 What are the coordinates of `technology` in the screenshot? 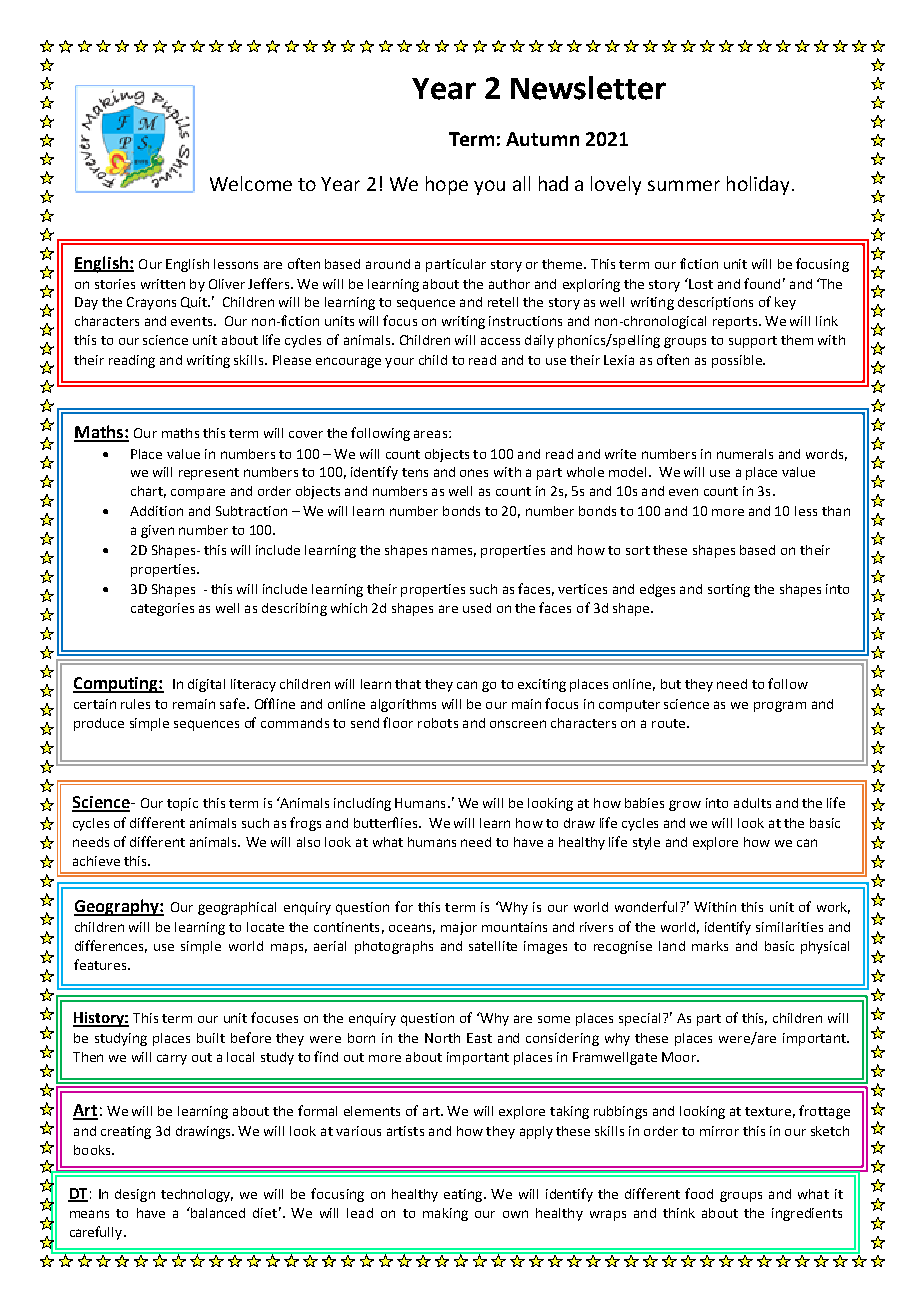 It's located at (197, 1195).
